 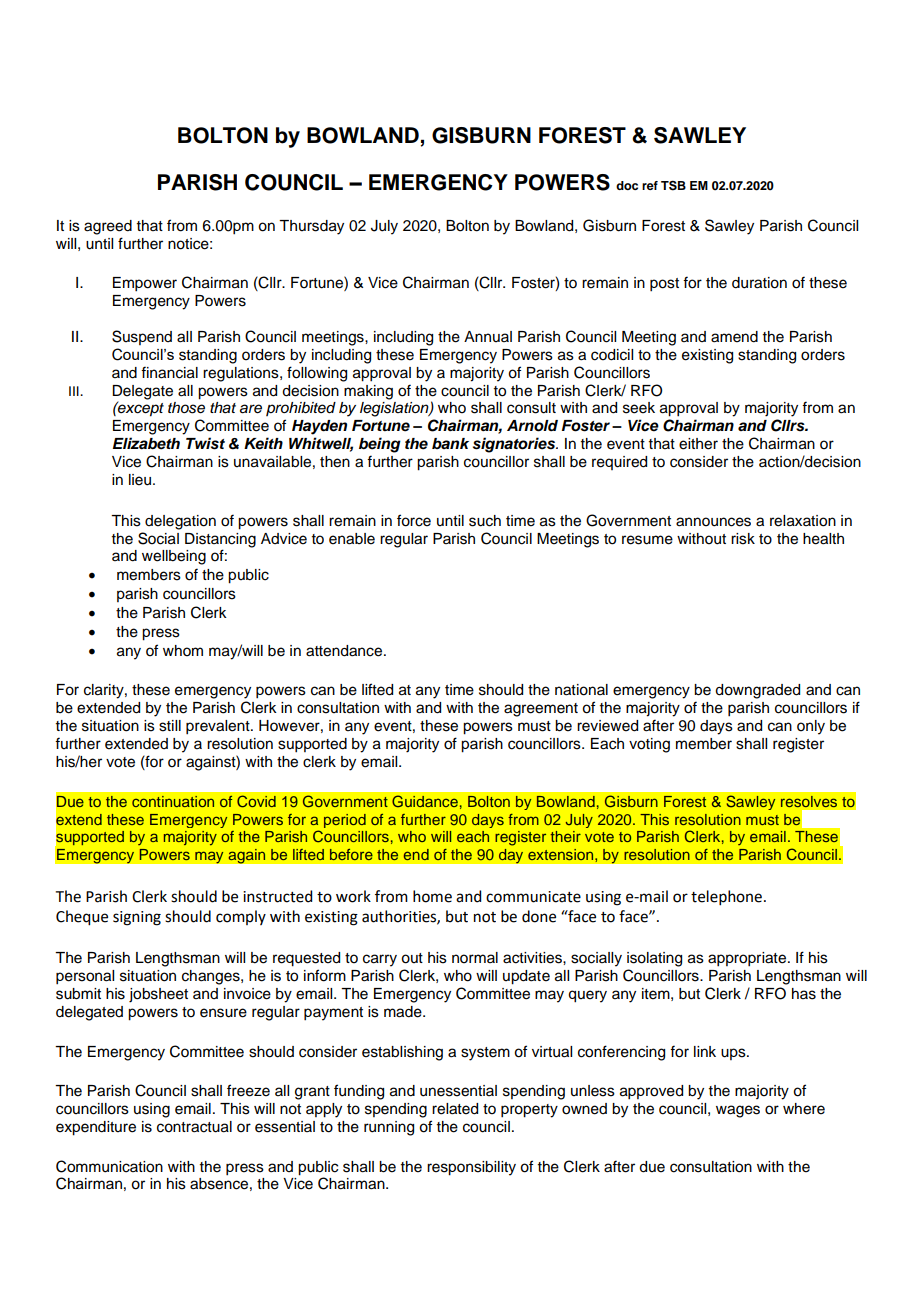 What do you see at coordinates (414, 520) in the document?
I see `force` at bounding box center [414, 520].
